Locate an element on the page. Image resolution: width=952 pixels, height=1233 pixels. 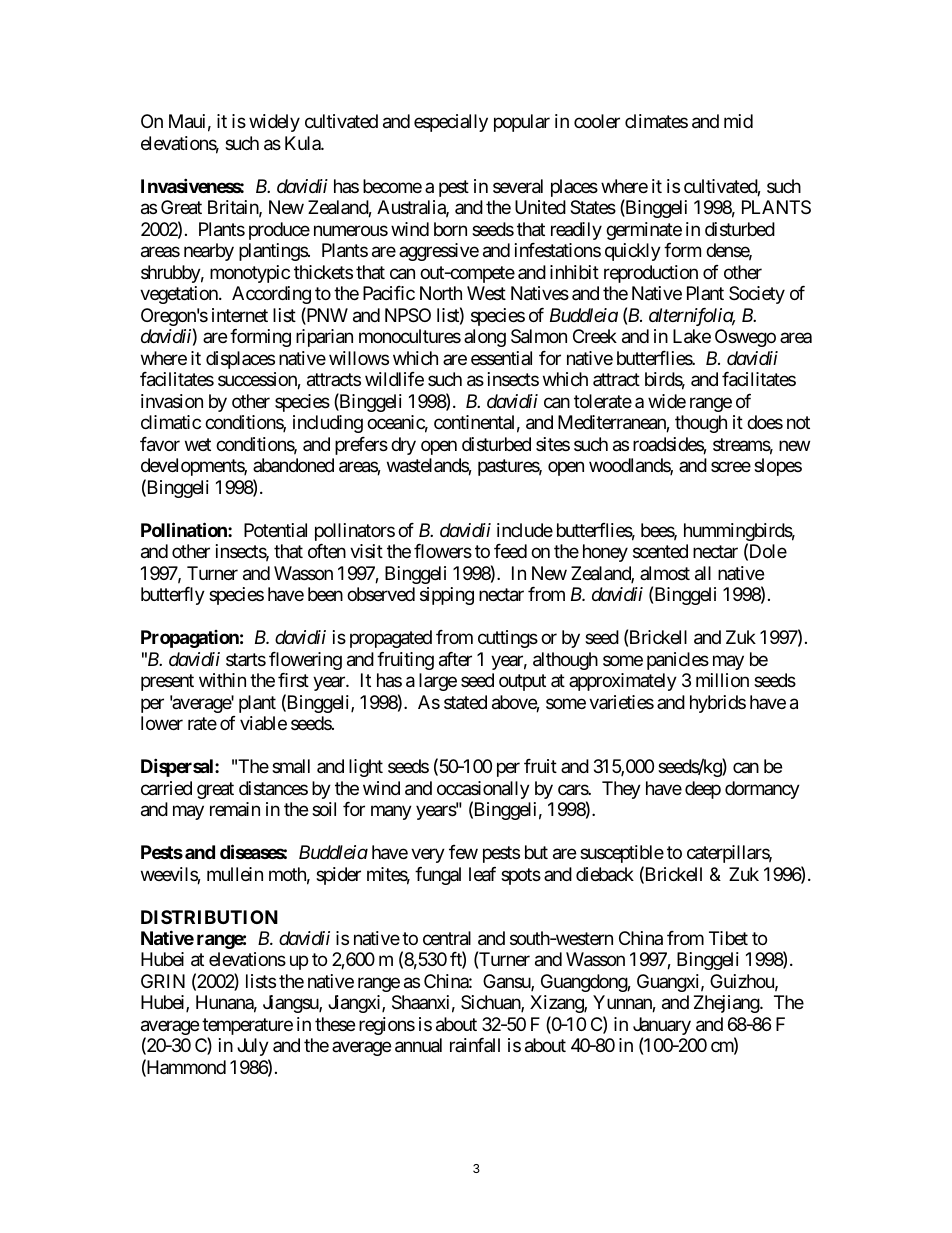
stated is located at coordinates (465, 702).
